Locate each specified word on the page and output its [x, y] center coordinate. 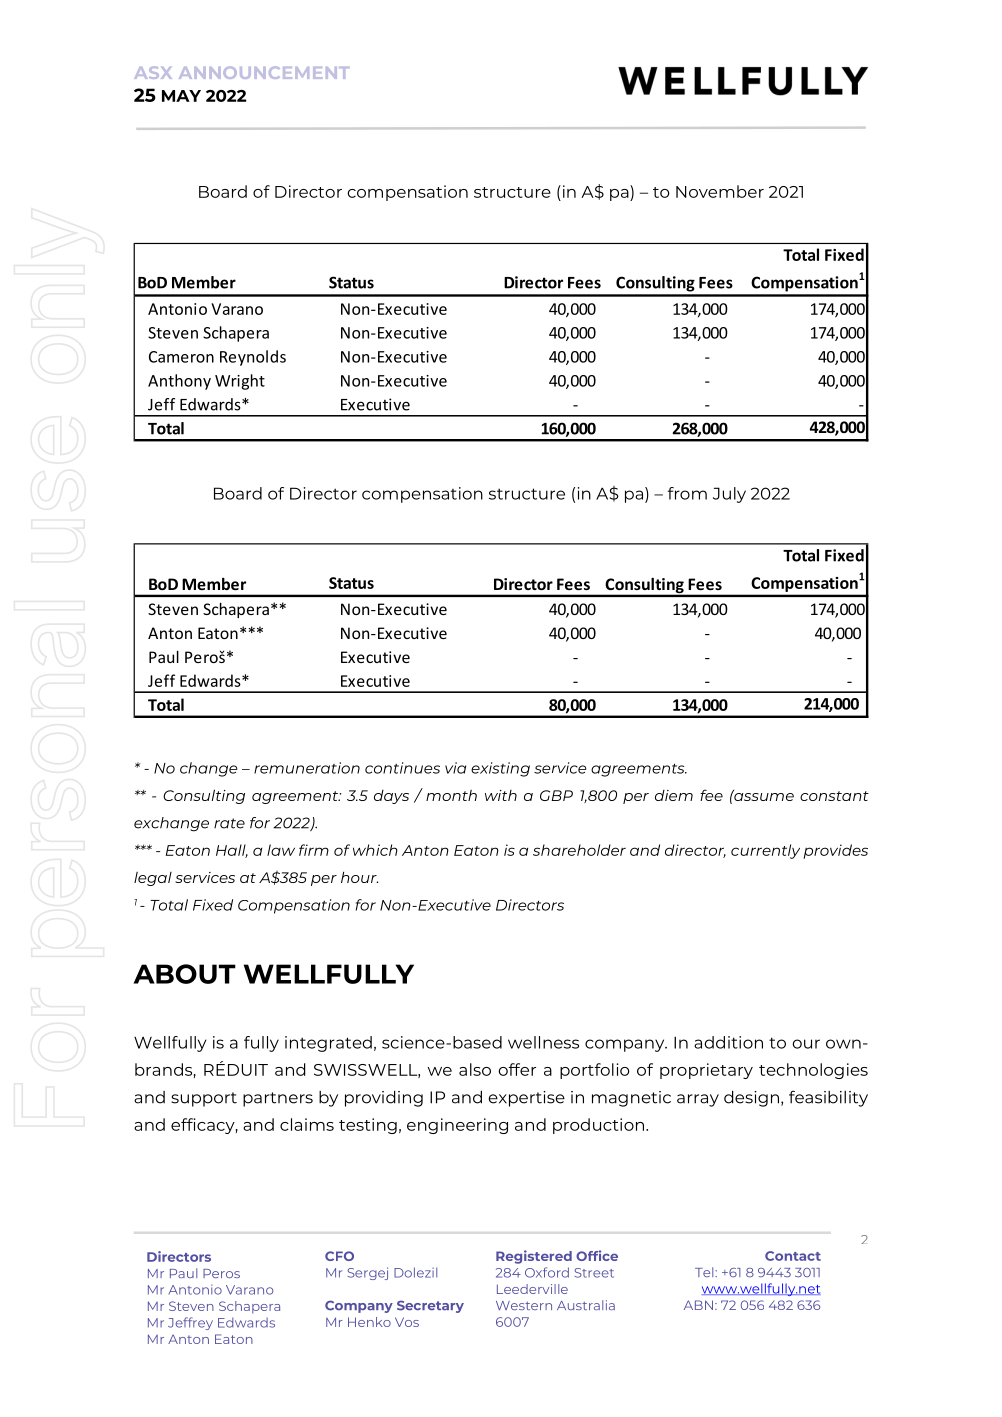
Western [524, 1305]
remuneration [307, 768]
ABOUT [185, 974]
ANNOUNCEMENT [264, 72]
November [720, 191]
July [729, 495]
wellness [543, 1042]
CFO [339, 1256]
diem [674, 795]
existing [500, 769]
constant [834, 796]
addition [728, 1042]
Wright [240, 382]
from [687, 493]
